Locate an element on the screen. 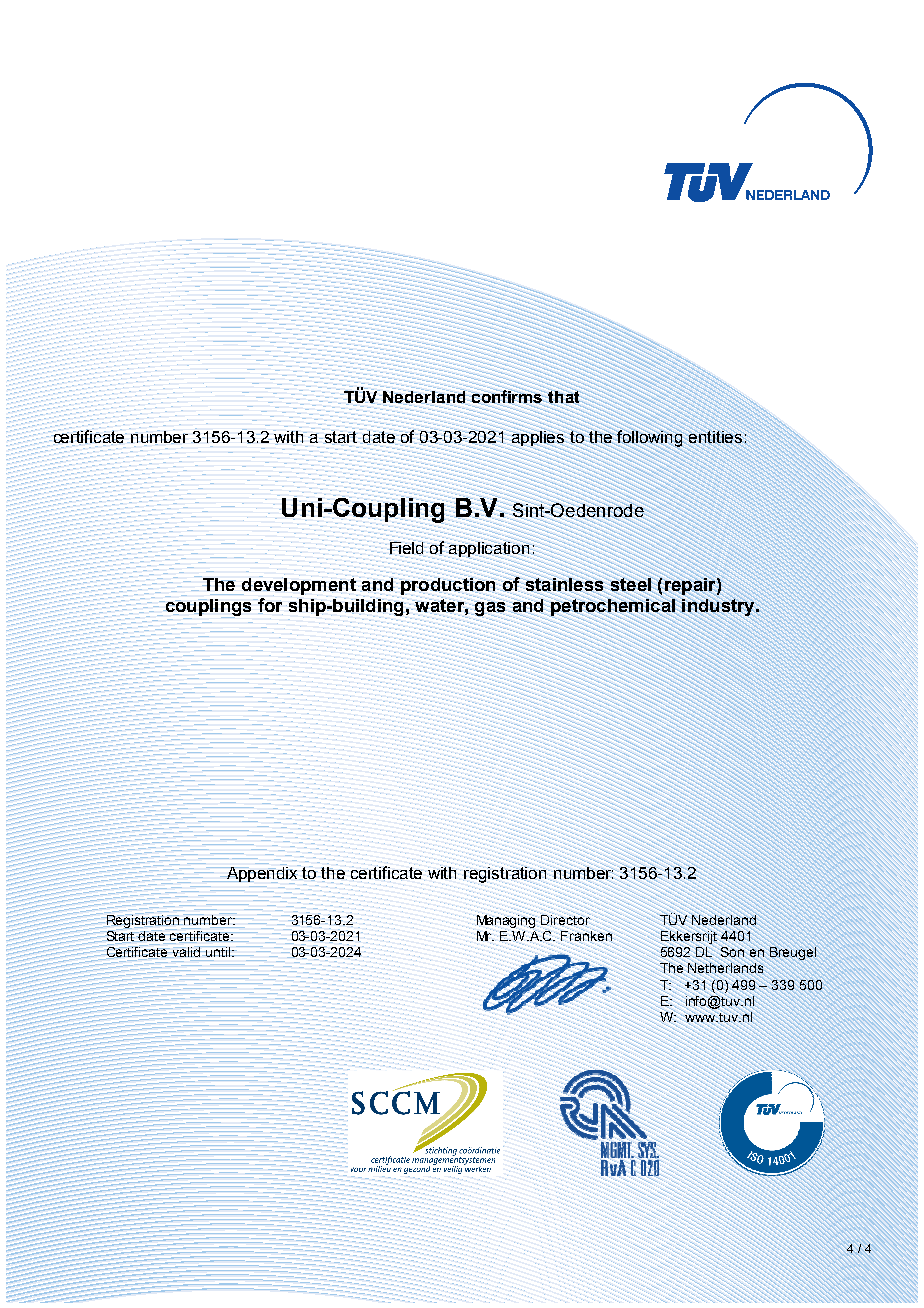 This screenshot has width=924, height=1308. Uni is located at coordinates (302, 508).
